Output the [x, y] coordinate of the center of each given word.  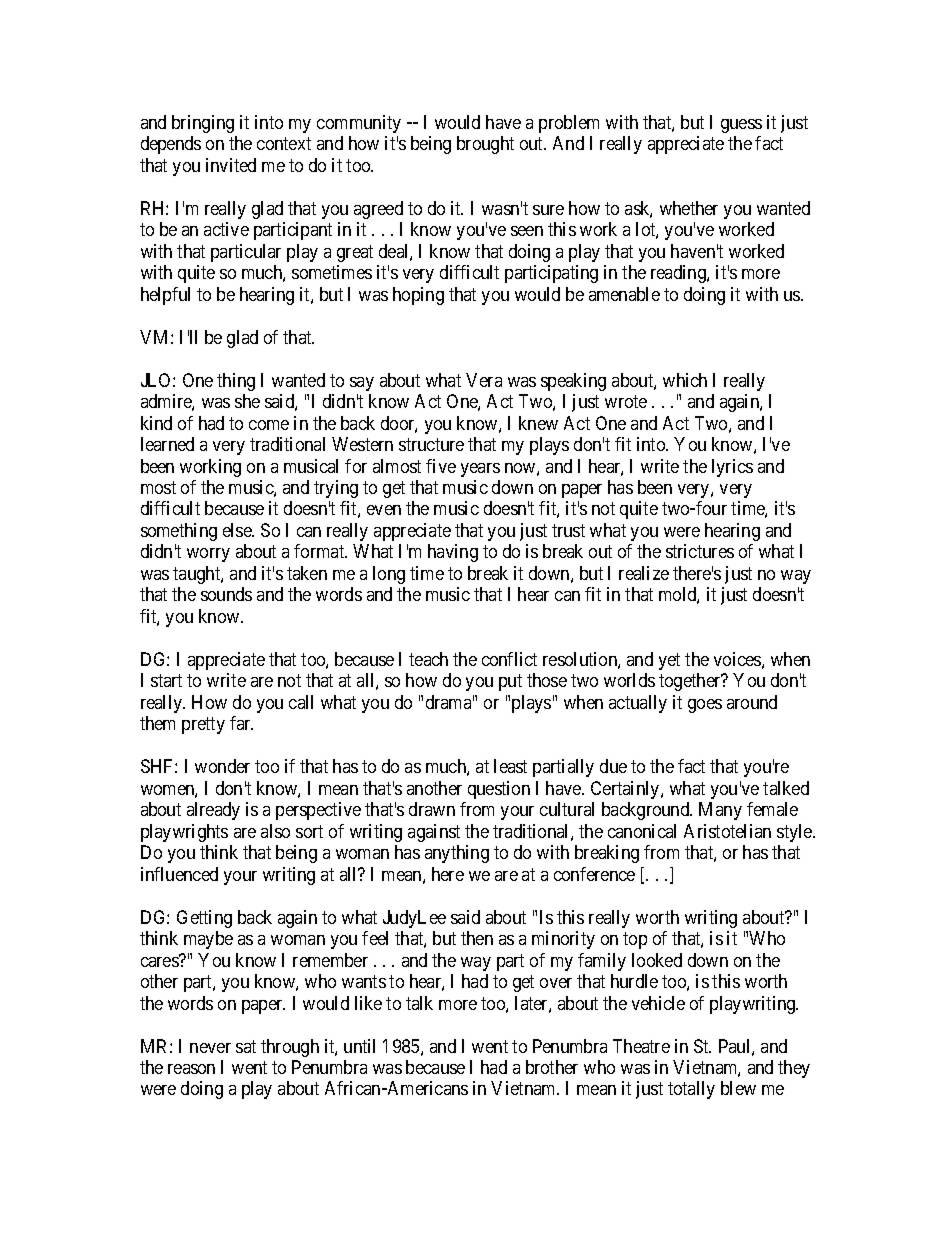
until [359, 1046]
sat [246, 1046]
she [247, 401]
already [213, 811]
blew [738, 1088]
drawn [432, 809]
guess [741, 126]
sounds [226, 594]
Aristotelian [727, 831]
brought [485, 145]
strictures [700, 551]
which [685, 380]
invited [231, 165]
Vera [484, 380]
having [453, 553]
